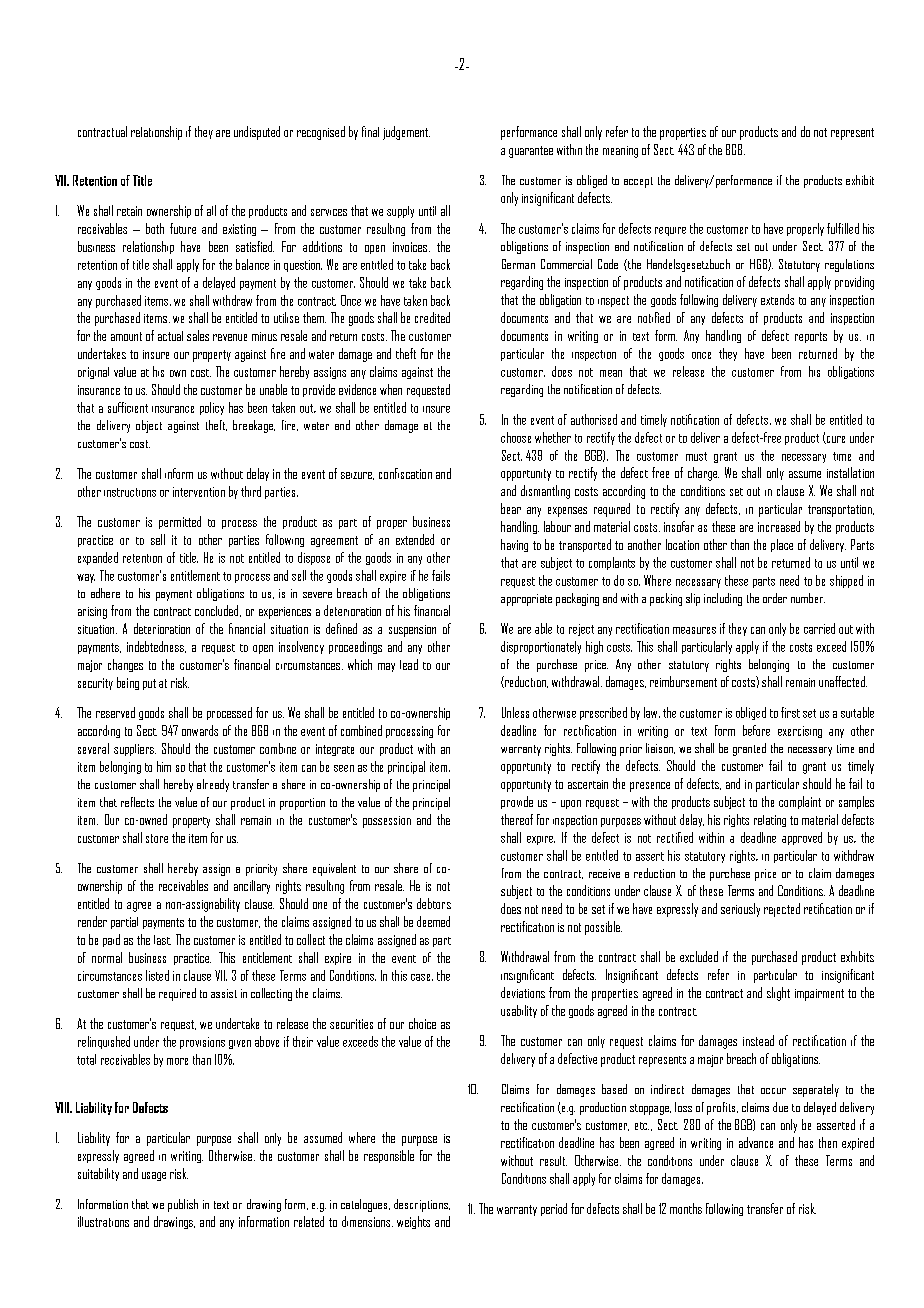 This screenshot has height=1308, width=924. What do you see at coordinates (770, 821) in the screenshot?
I see `relating` at bounding box center [770, 821].
